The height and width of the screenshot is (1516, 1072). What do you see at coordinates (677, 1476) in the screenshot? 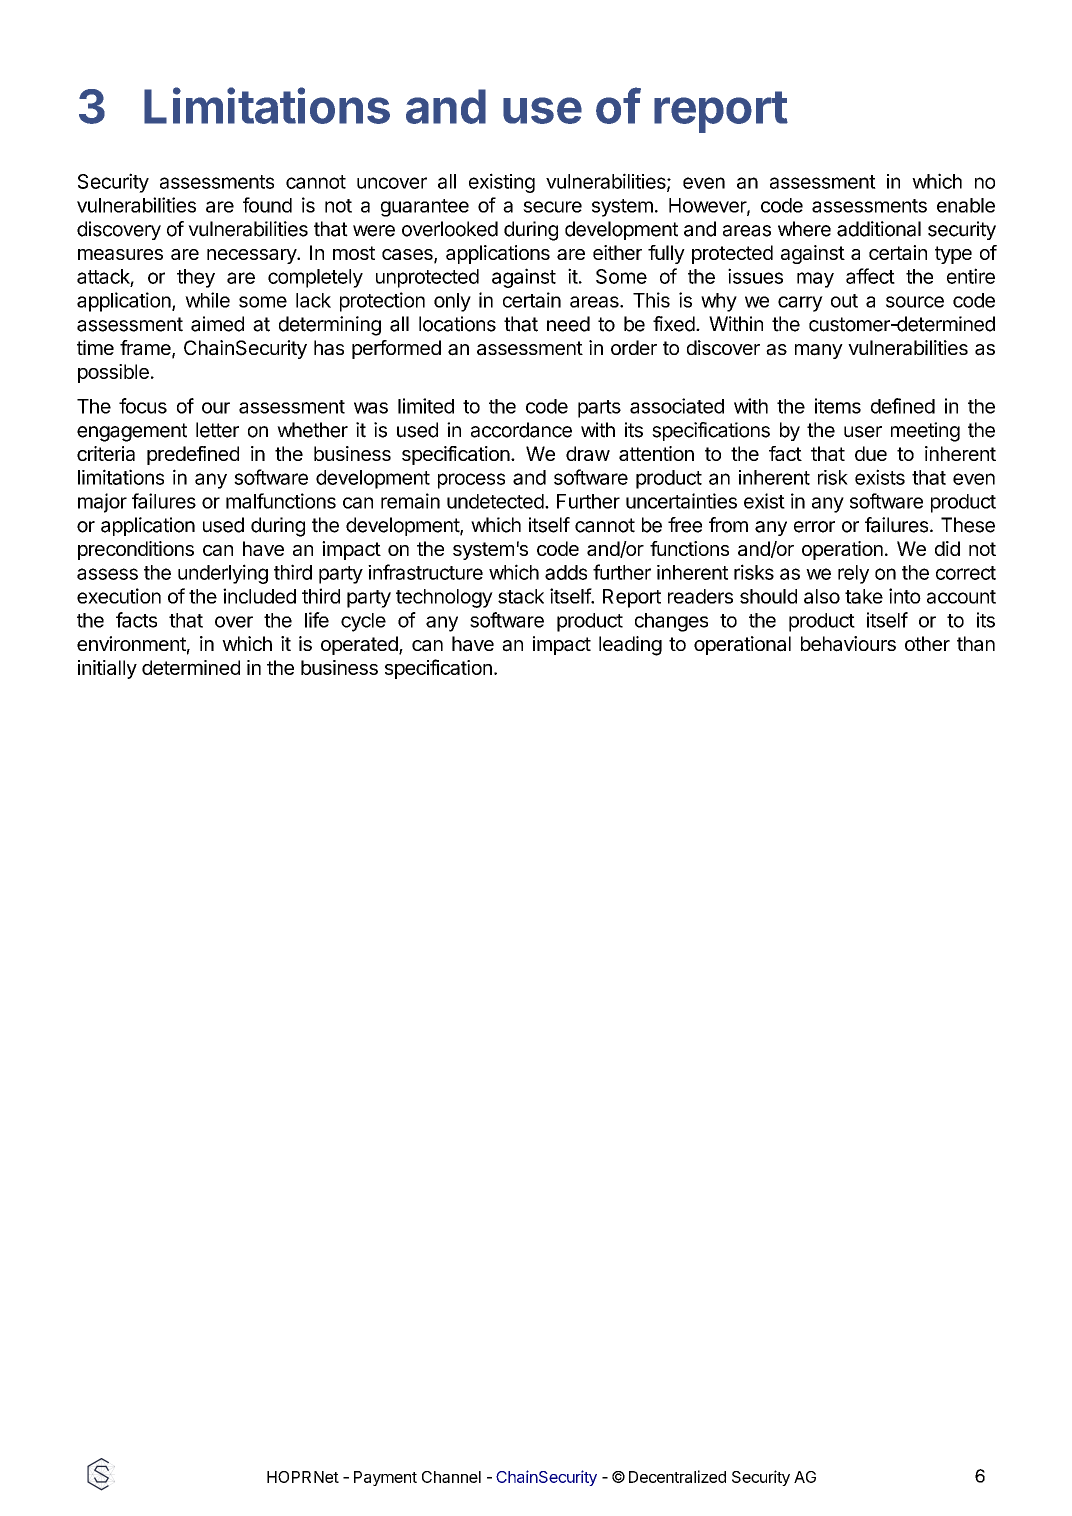
I see `Decentralized` at bounding box center [677, 1476].
